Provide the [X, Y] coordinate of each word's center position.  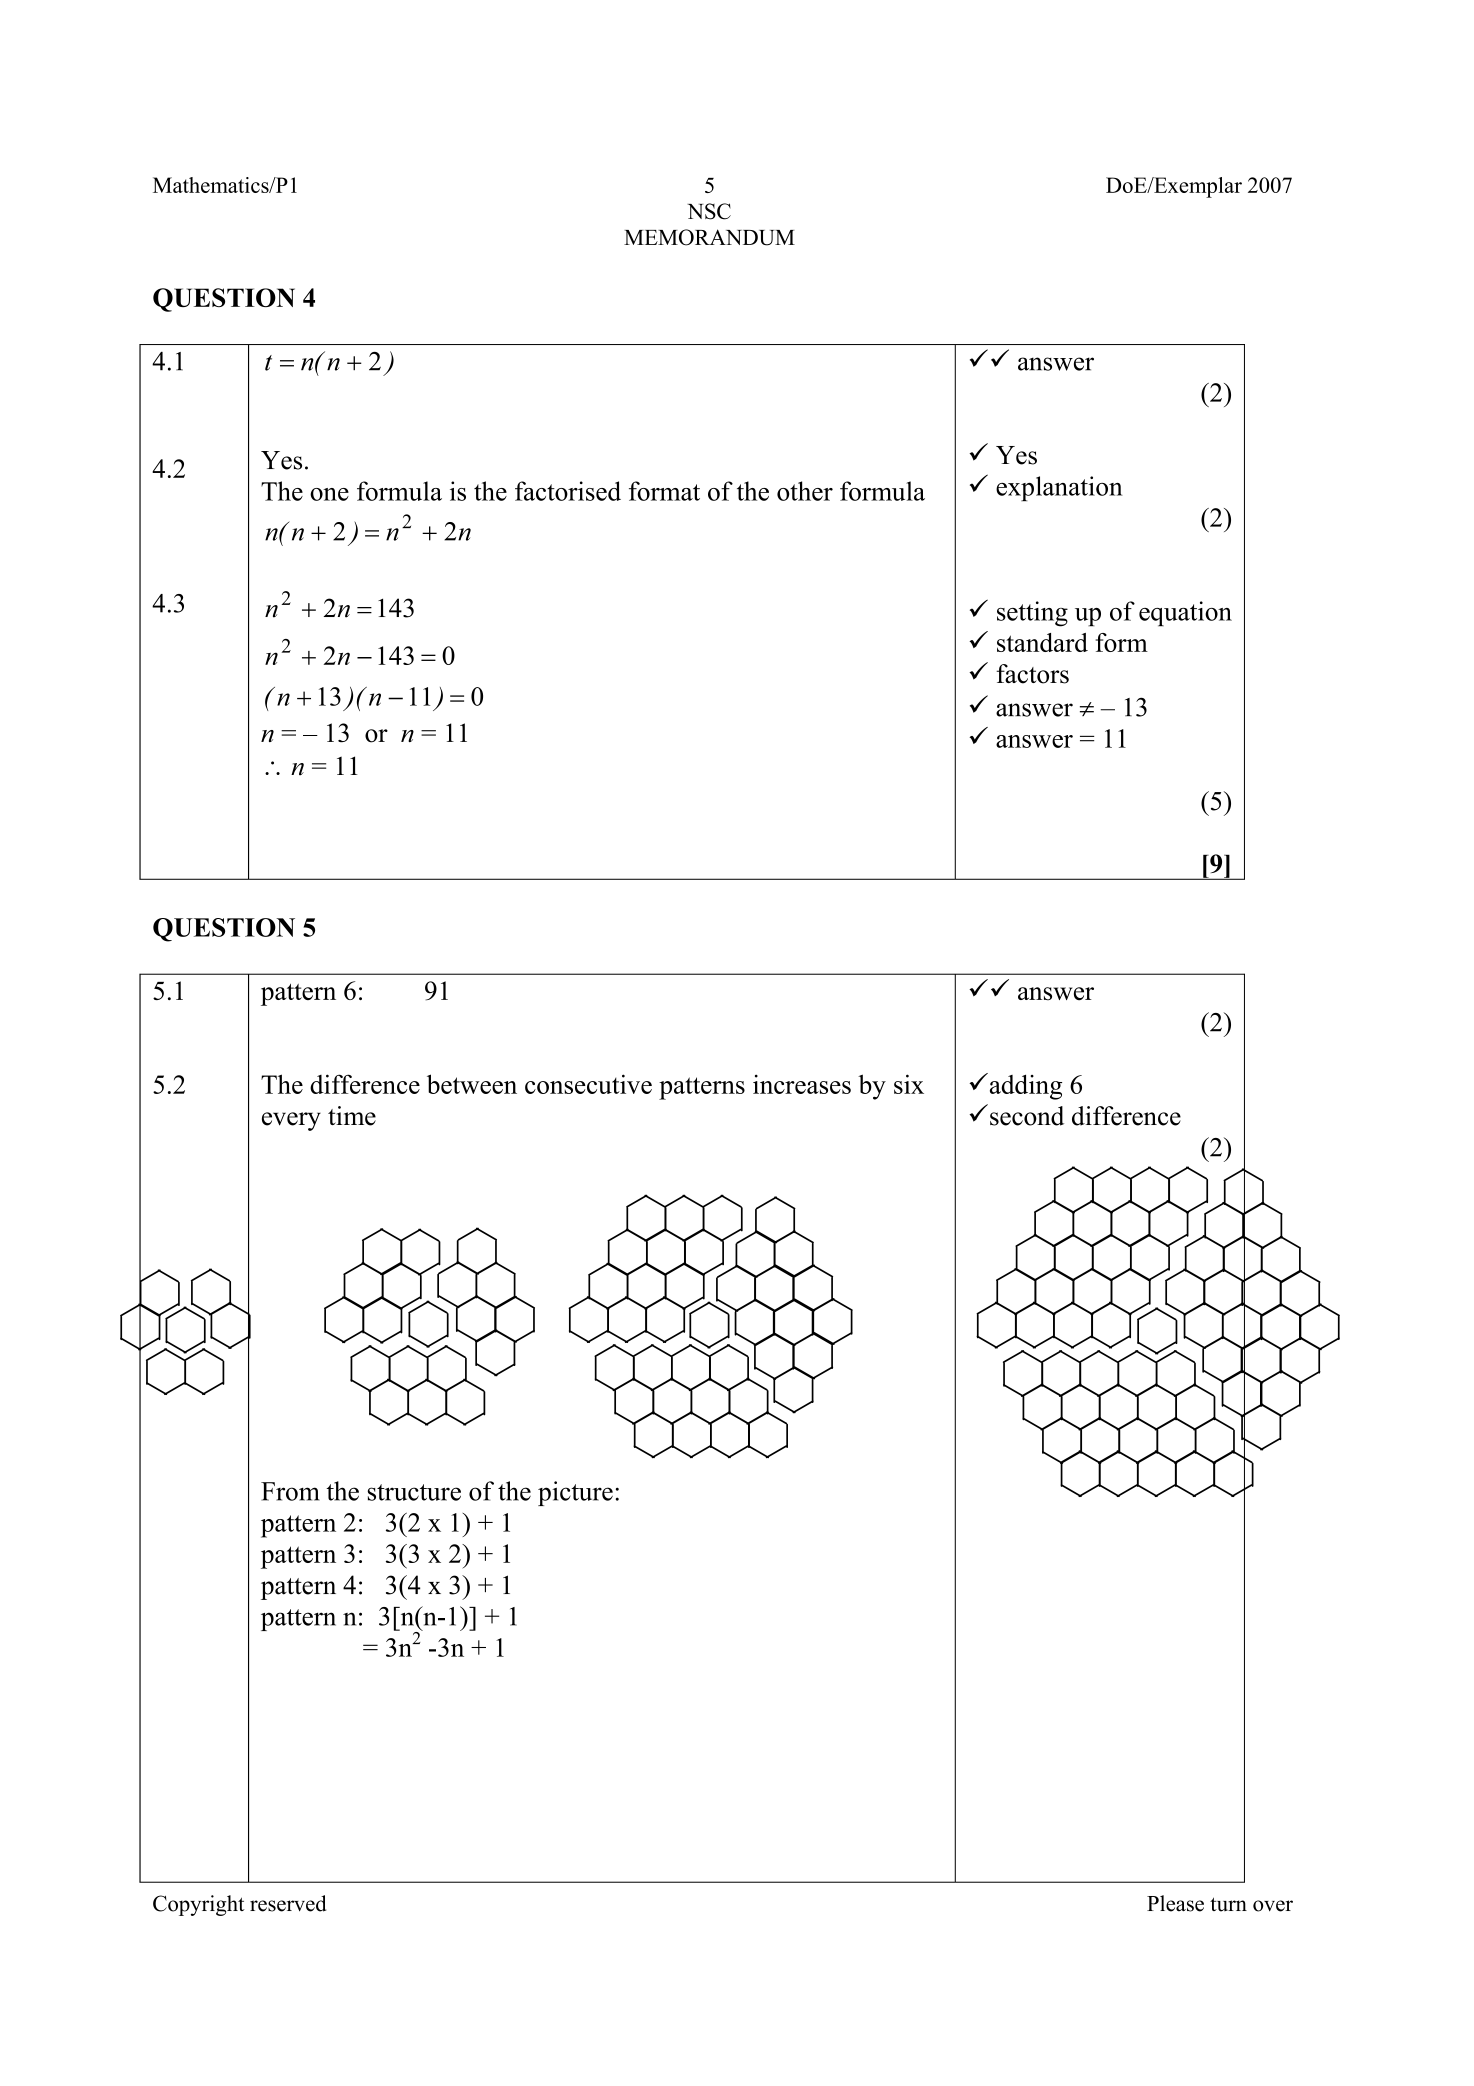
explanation [1059, 488]
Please [1175, 1903]
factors [1032, 674]
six [909, 1084]
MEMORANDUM [709, 237]
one [329, 494]
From [290, 1491]
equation [1185, 614]
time [352, 1116]
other [805, 491]
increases [802, 1084]
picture [575, 1493]
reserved [288, 1903]
